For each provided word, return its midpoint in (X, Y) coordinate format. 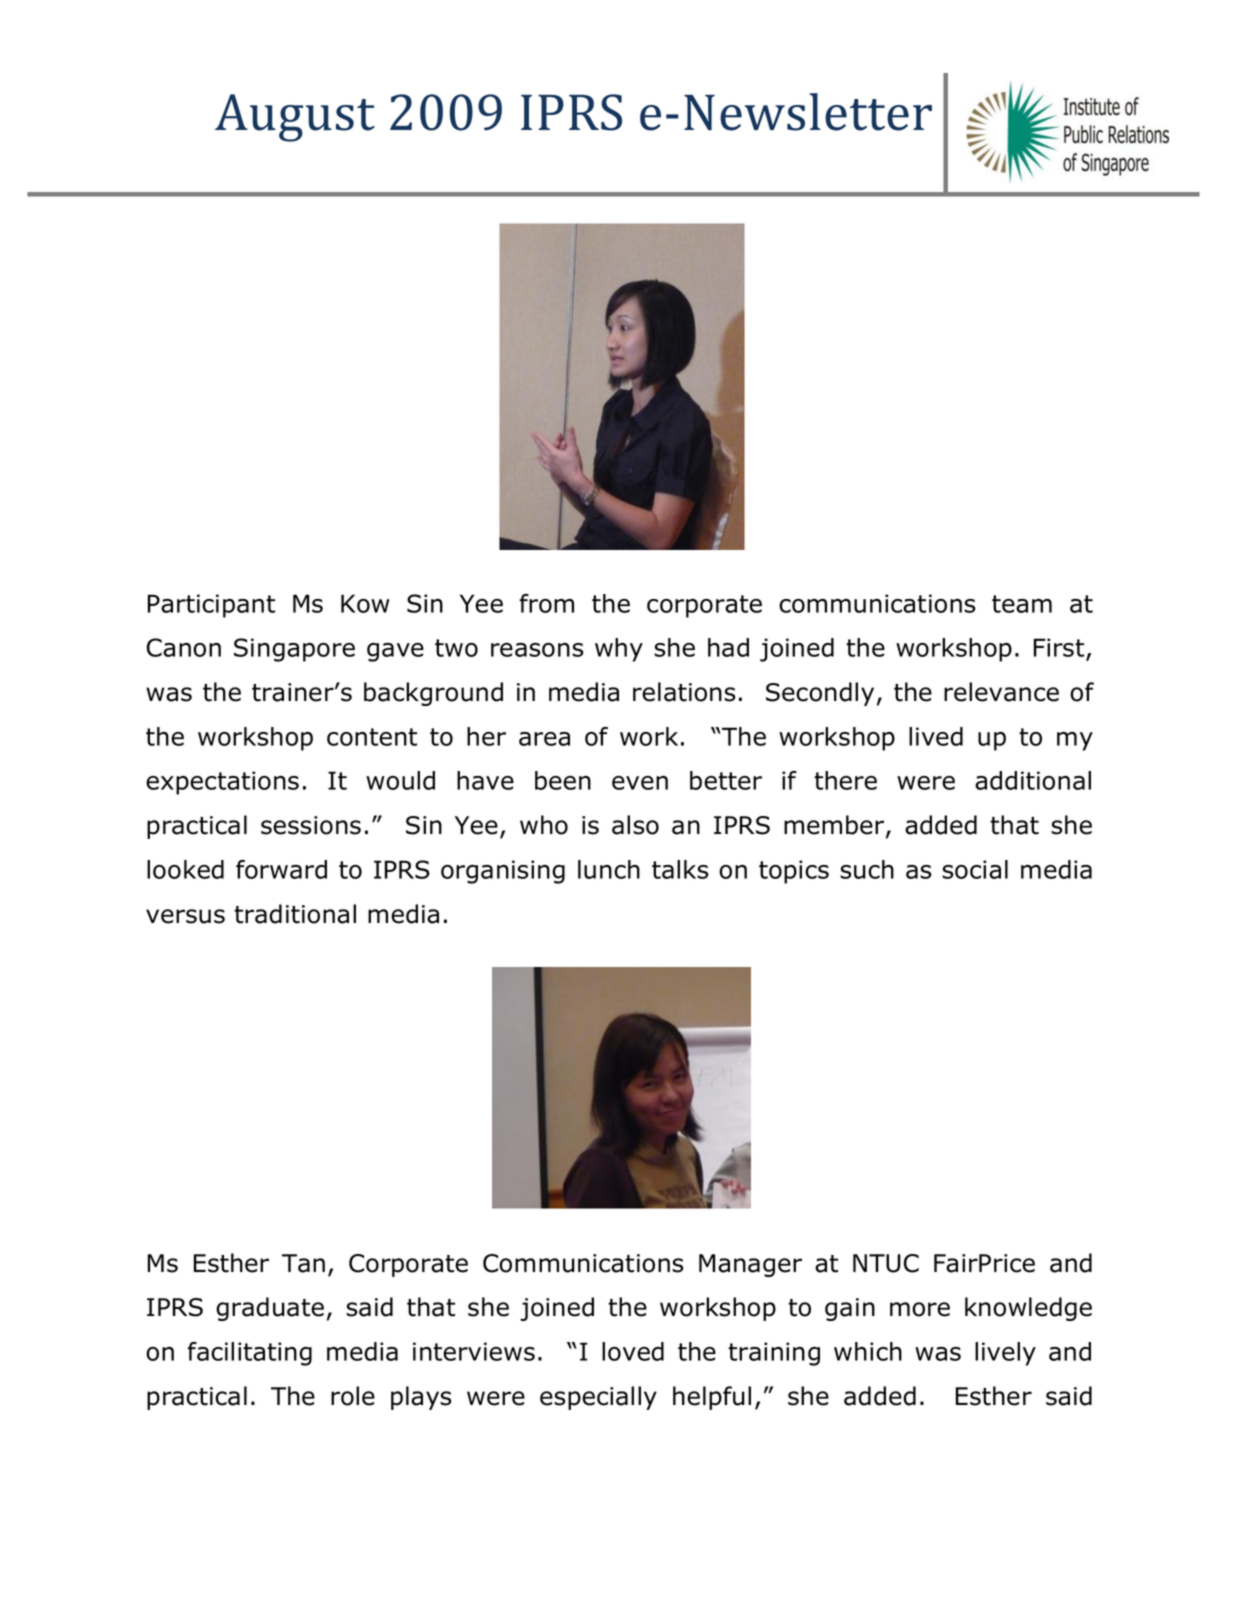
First (1060, 649)
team (1022, 604)
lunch (609, 869)
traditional (295, 914)
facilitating (249, 1354)
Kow (365, 603)
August (295, 118)
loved (633, 1351)
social (975, 869)
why (619, 650)
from (546, 603)
